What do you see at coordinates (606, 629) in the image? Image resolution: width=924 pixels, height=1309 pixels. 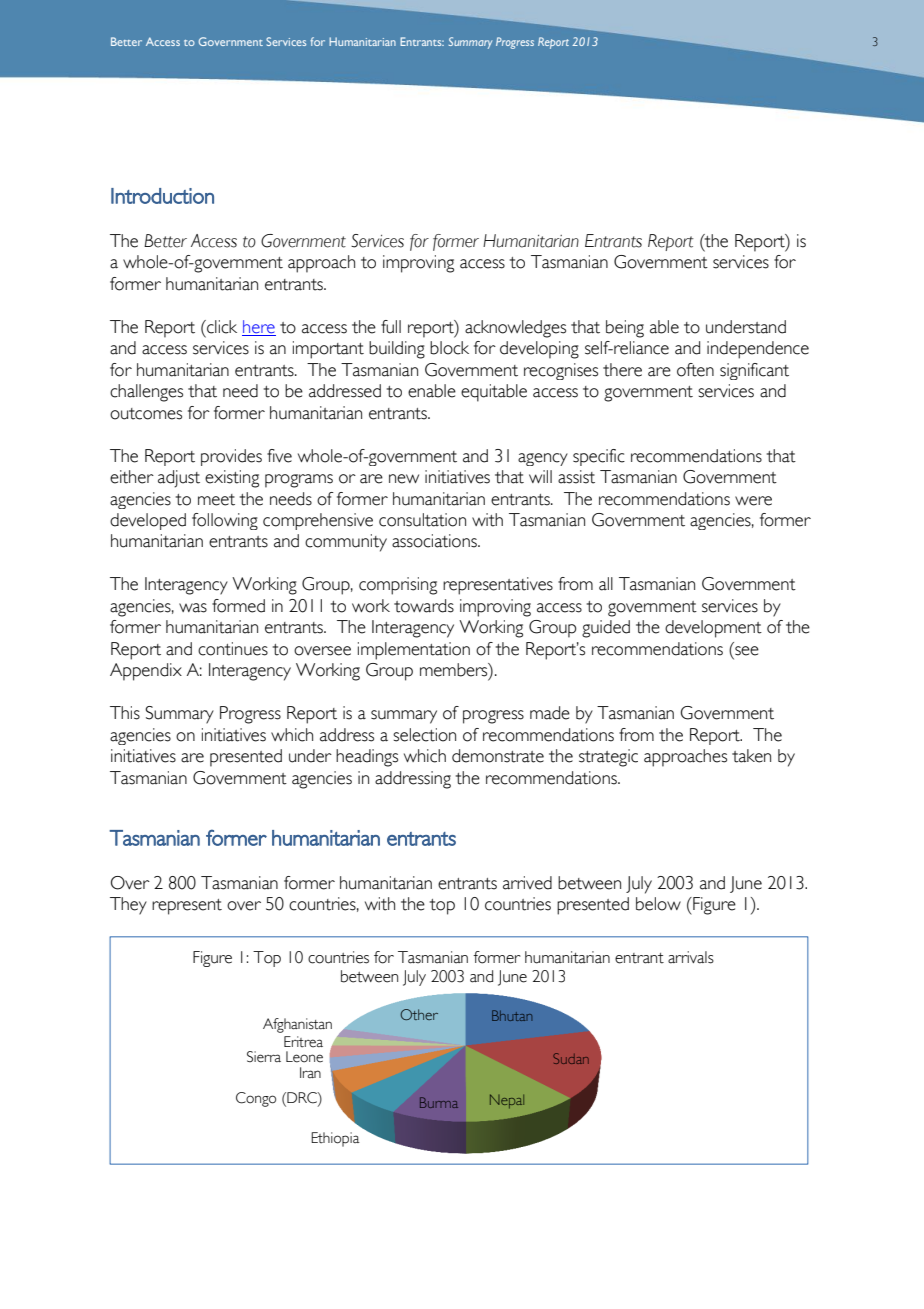 I see `guided` at bounding box center [606, 629].
